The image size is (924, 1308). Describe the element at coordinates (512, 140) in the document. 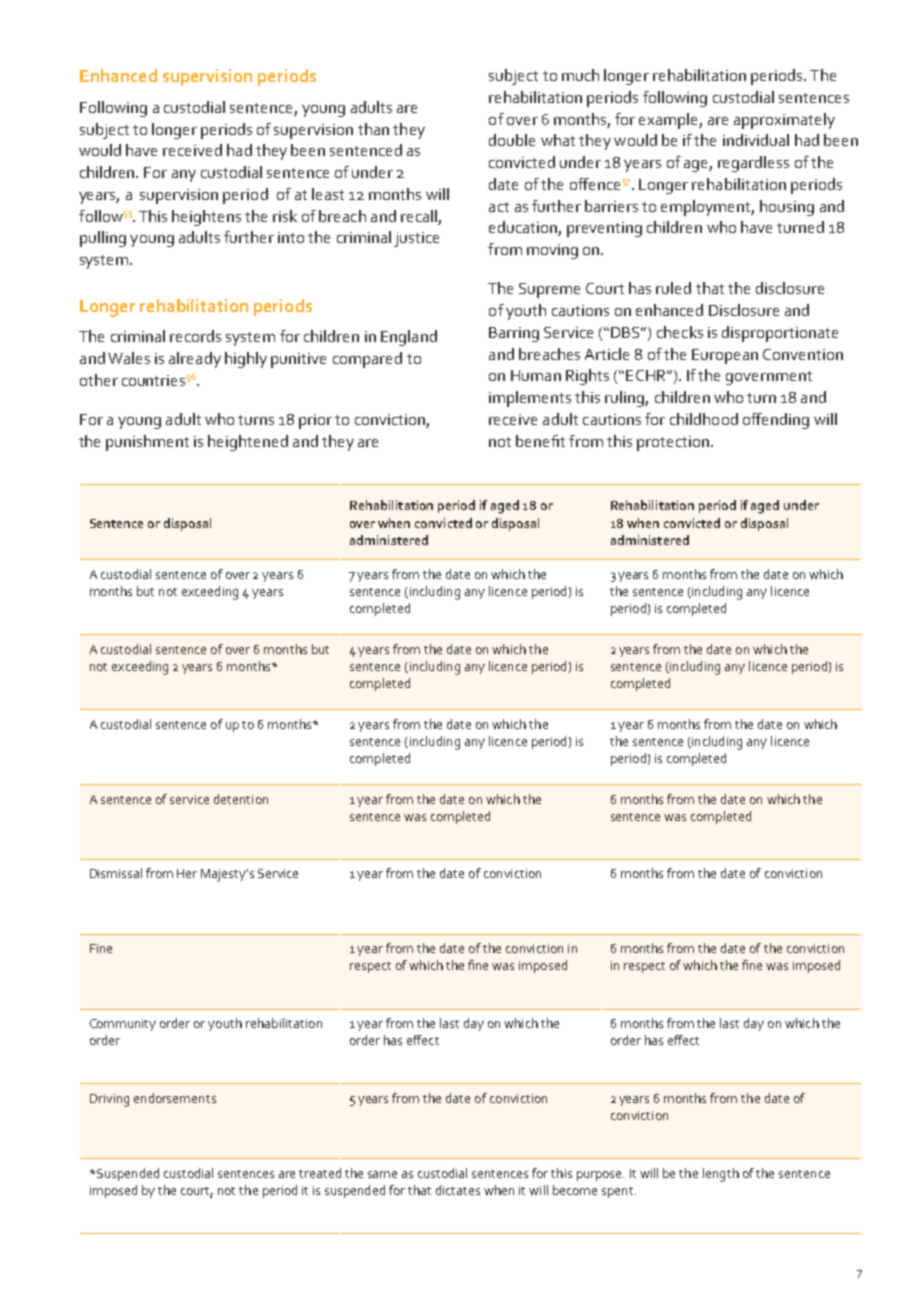

I see `double` at that location.
